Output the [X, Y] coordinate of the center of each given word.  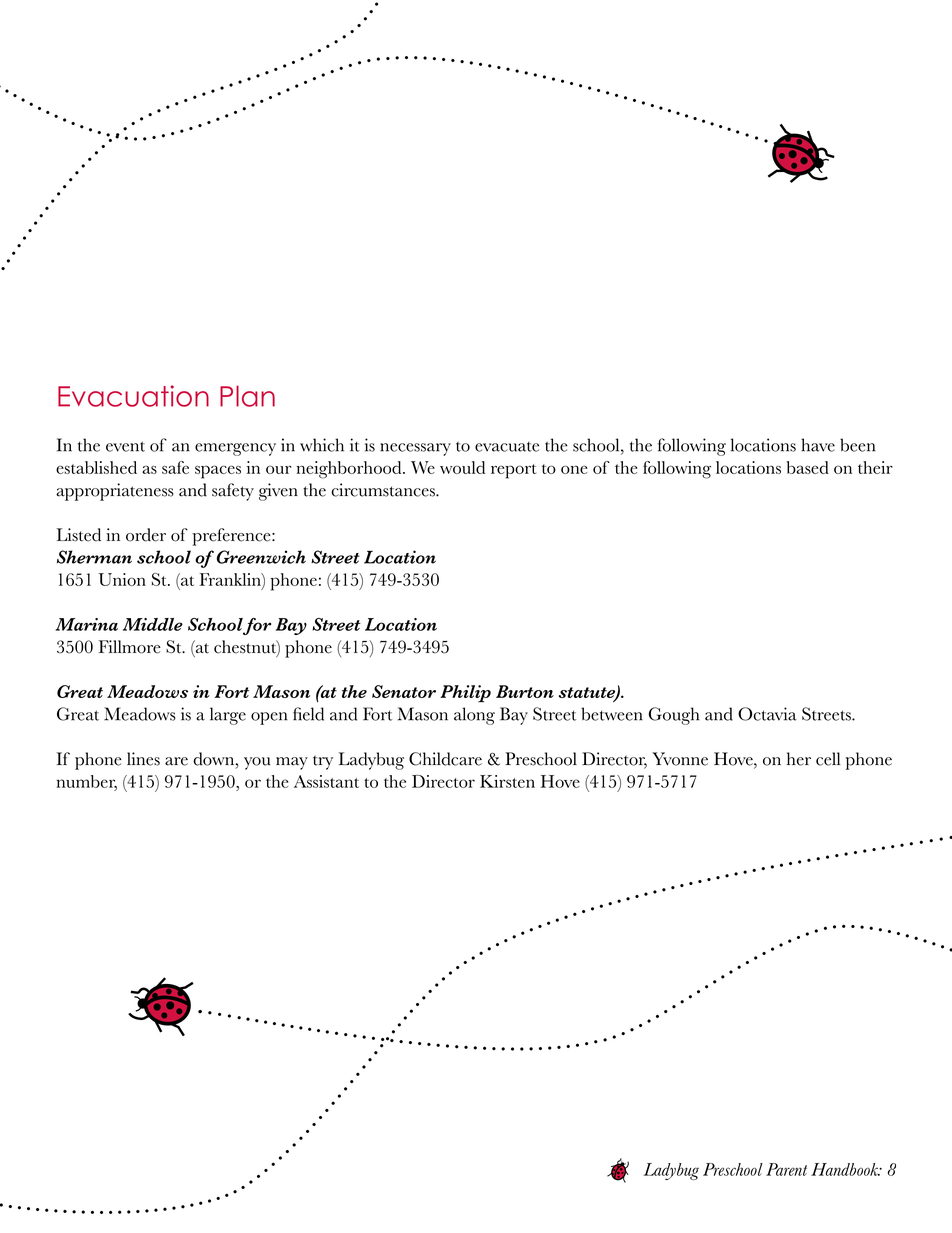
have [818, 445]
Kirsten [507, 781]
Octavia [767, 714]
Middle [153, 624]
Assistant [326, 781]
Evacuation [133, 396]
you [257, 763]
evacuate [507, 447]
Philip [465, 694]
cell [828, 759]
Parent [786, 1169]
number [86, 782]
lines [143, 759]
